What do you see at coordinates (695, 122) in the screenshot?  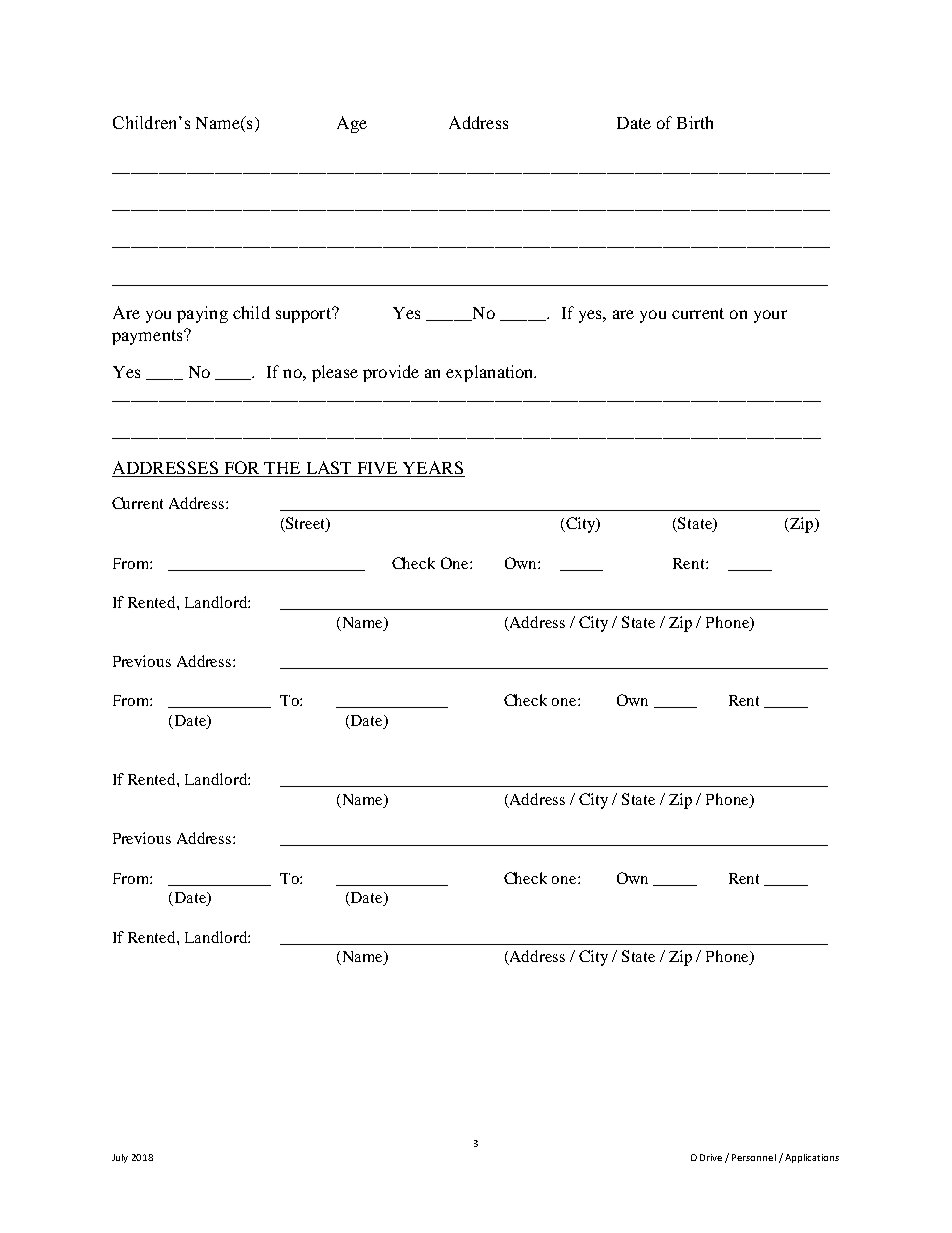 I see `Birth` at bounding box center [695, 122].
